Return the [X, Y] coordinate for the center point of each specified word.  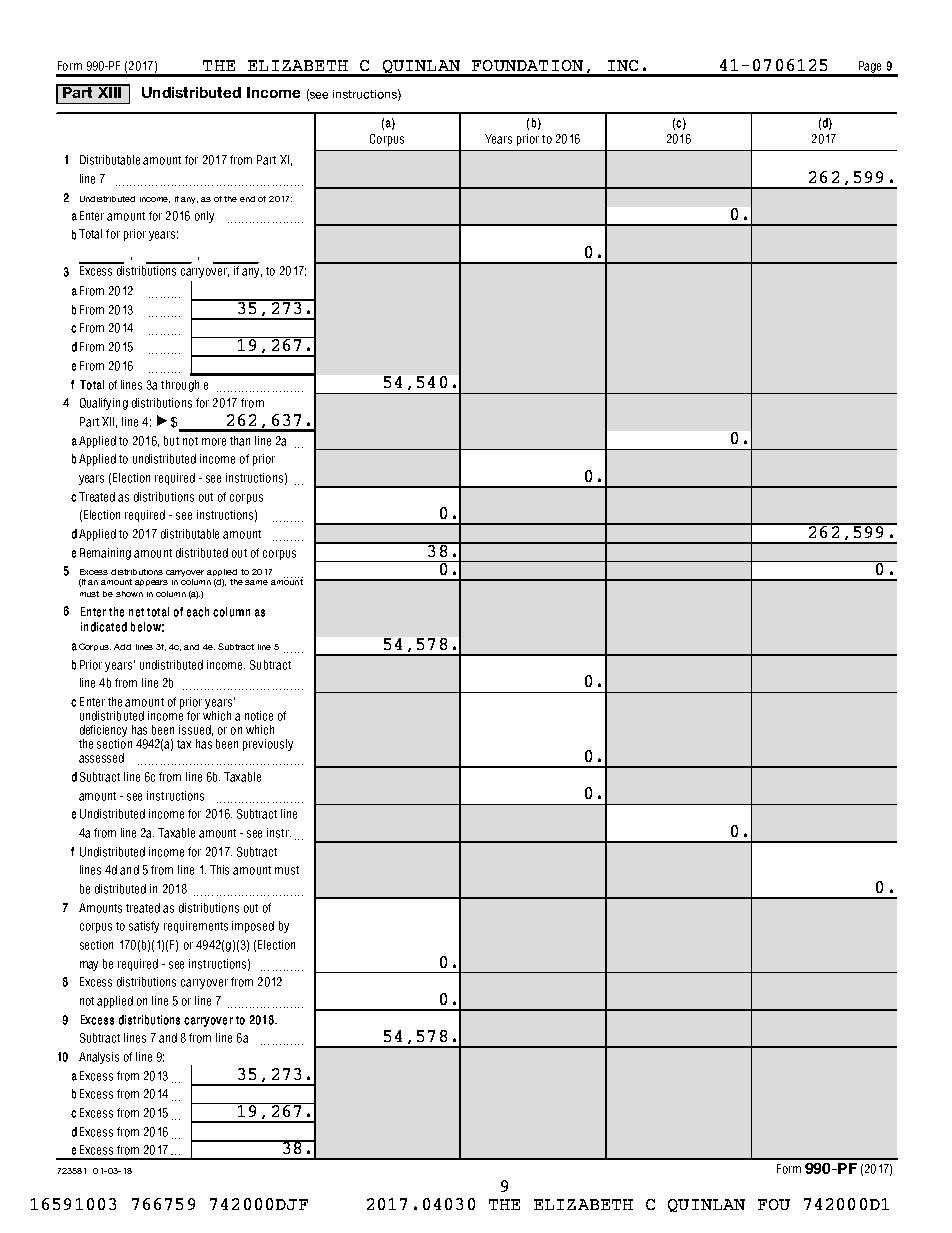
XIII [109, 91]
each [198, 612]
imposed [253, 927]
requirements [196, 927]
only [204, 217]
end [247, 199]
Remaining [105, 554]
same [256, 582]
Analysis [99, 1058]
